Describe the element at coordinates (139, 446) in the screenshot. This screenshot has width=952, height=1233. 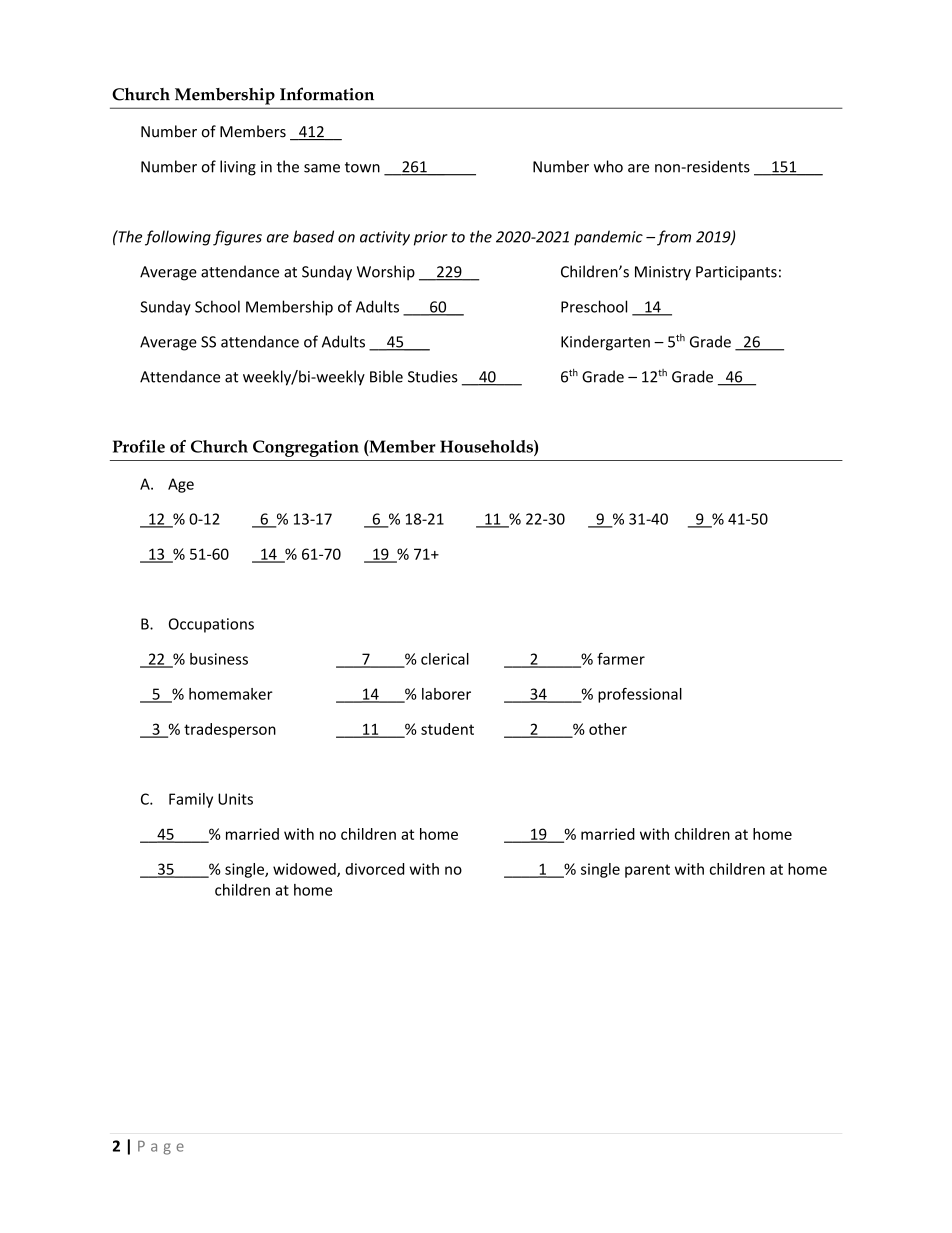
I see `Profile` at that location.
